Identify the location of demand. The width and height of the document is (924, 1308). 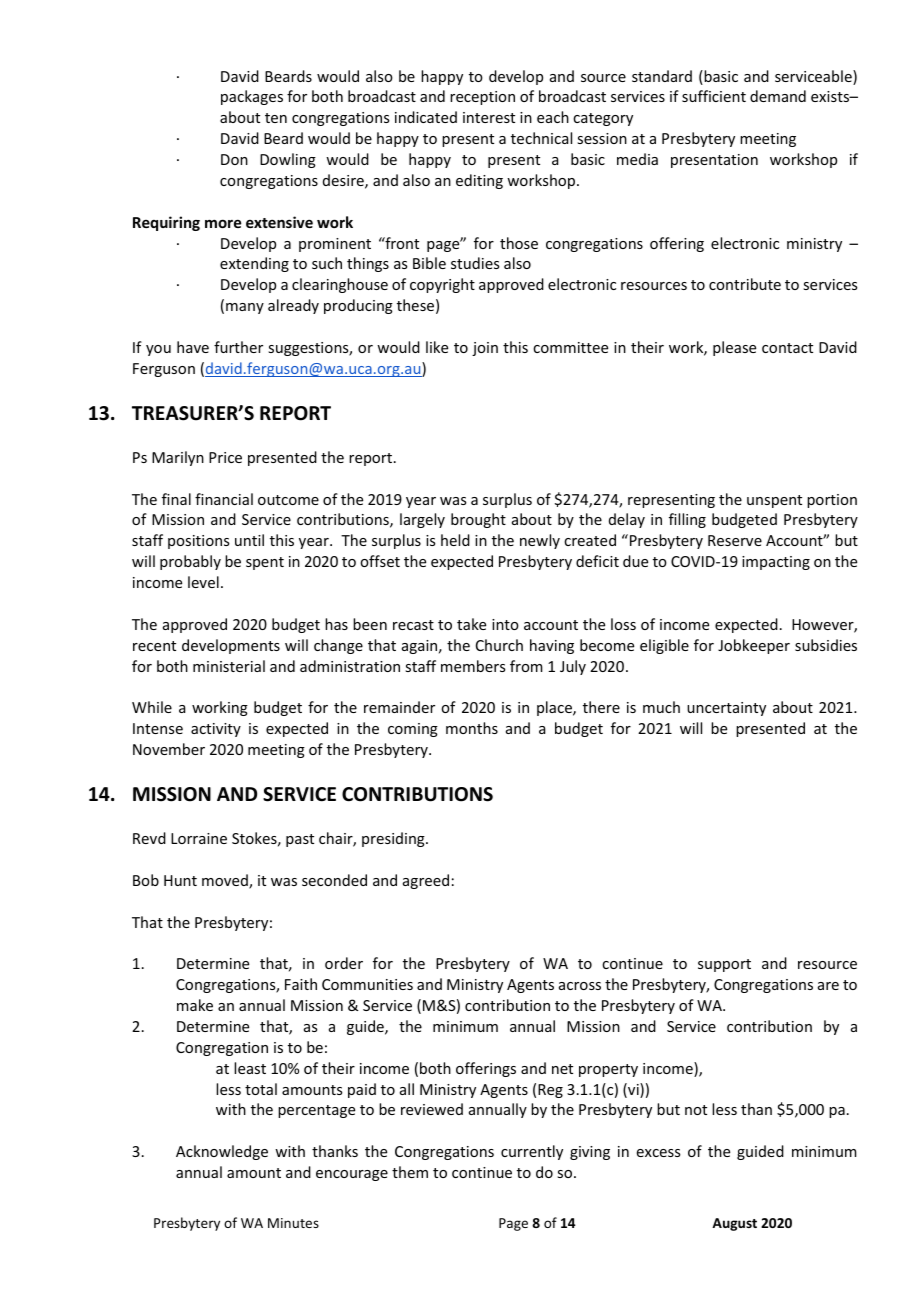
(778, 96).
